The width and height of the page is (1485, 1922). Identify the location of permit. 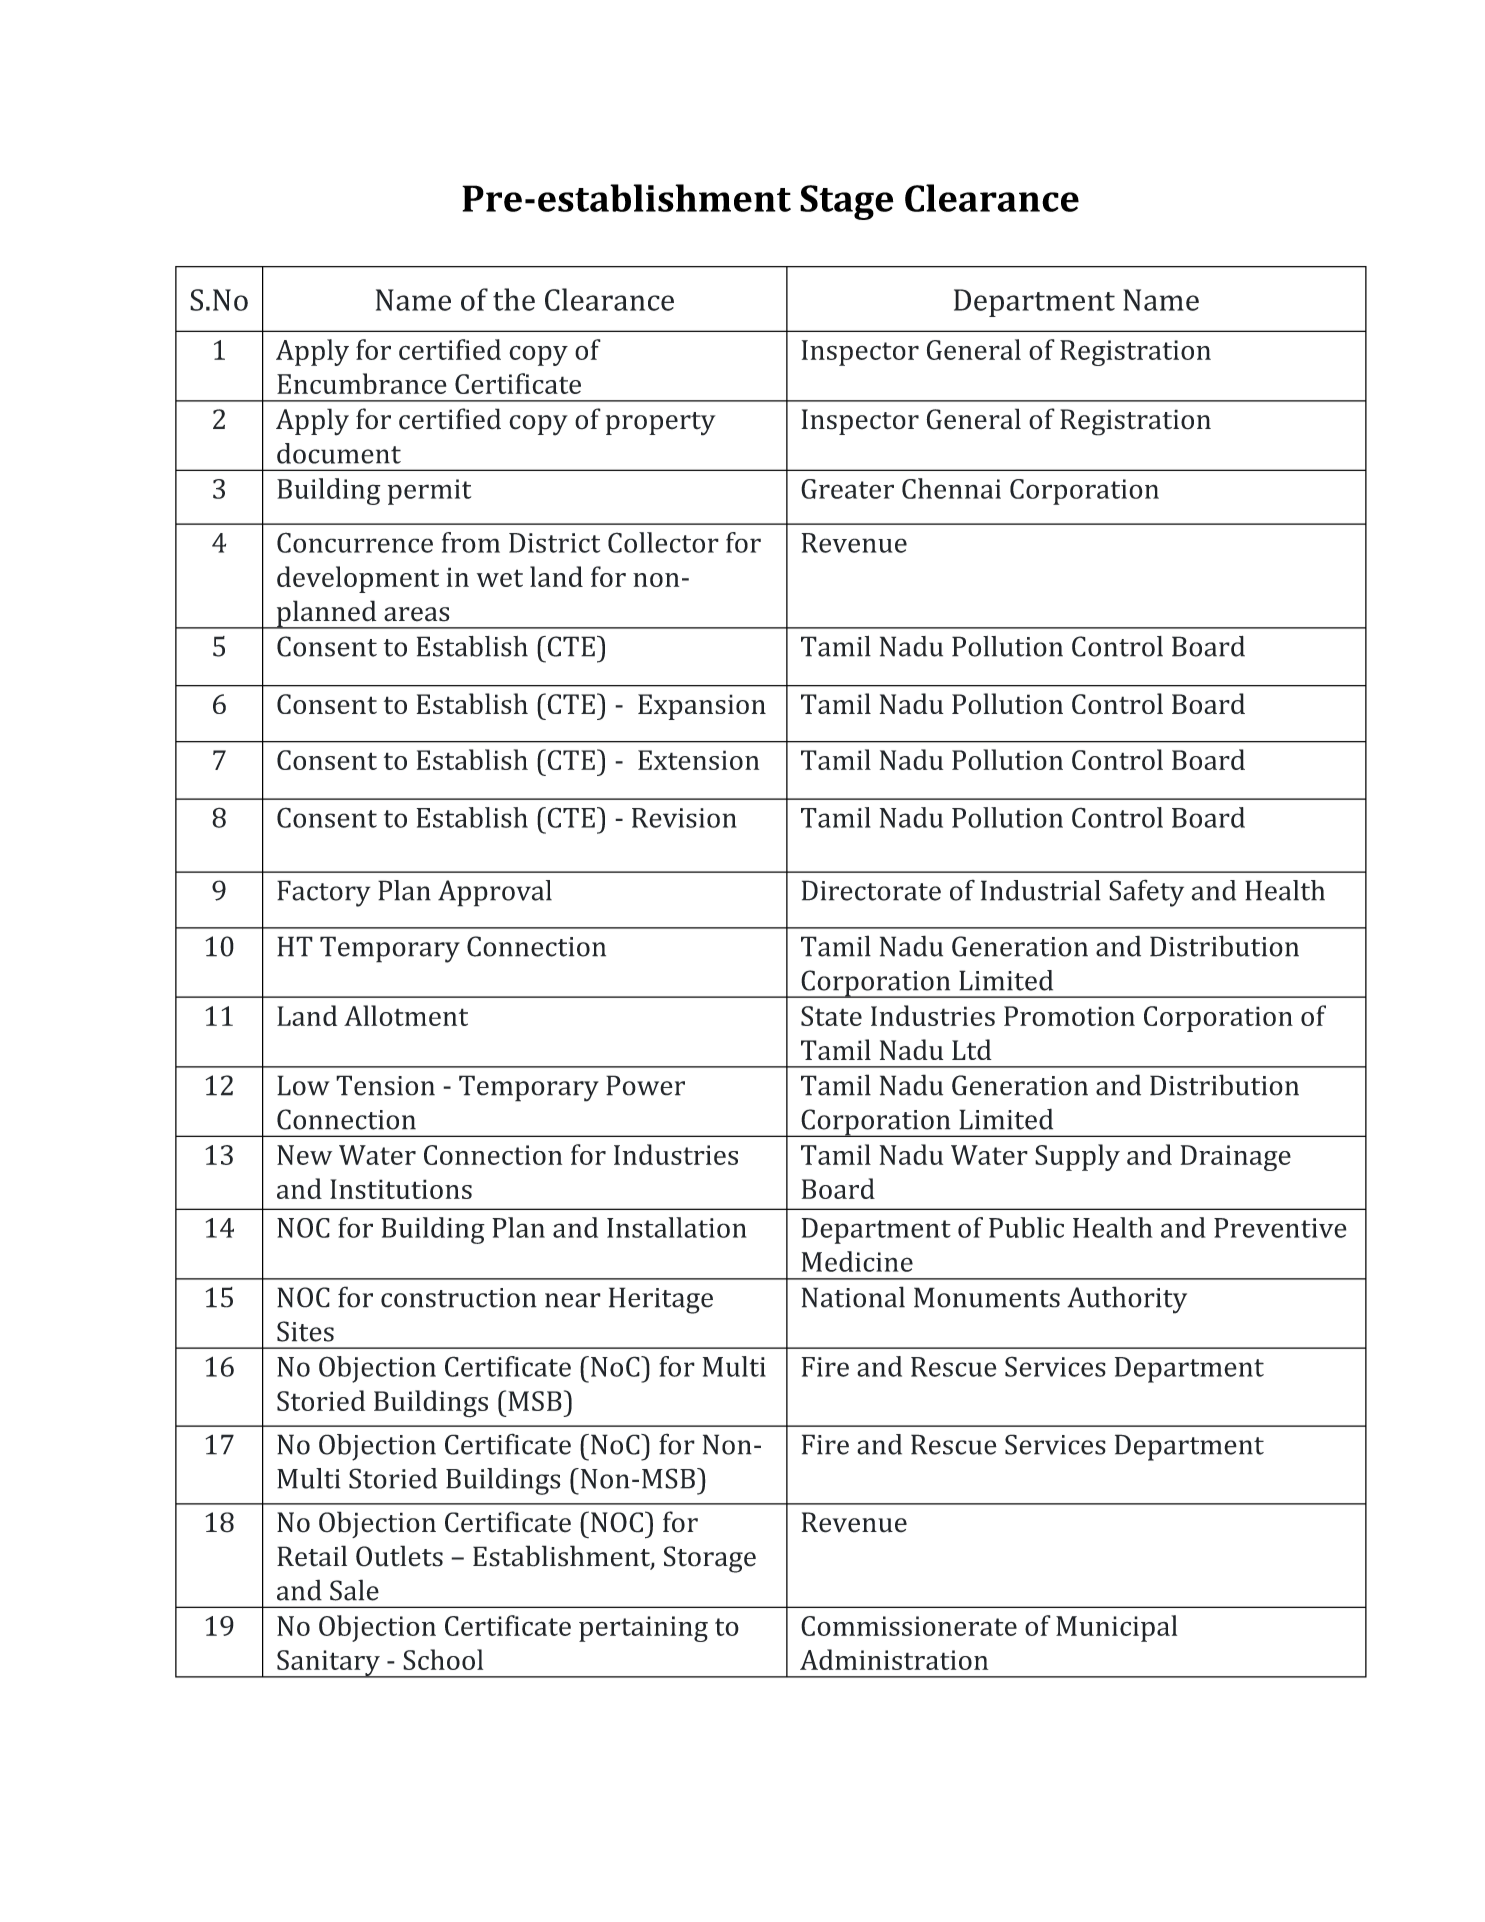
(429, 492).
